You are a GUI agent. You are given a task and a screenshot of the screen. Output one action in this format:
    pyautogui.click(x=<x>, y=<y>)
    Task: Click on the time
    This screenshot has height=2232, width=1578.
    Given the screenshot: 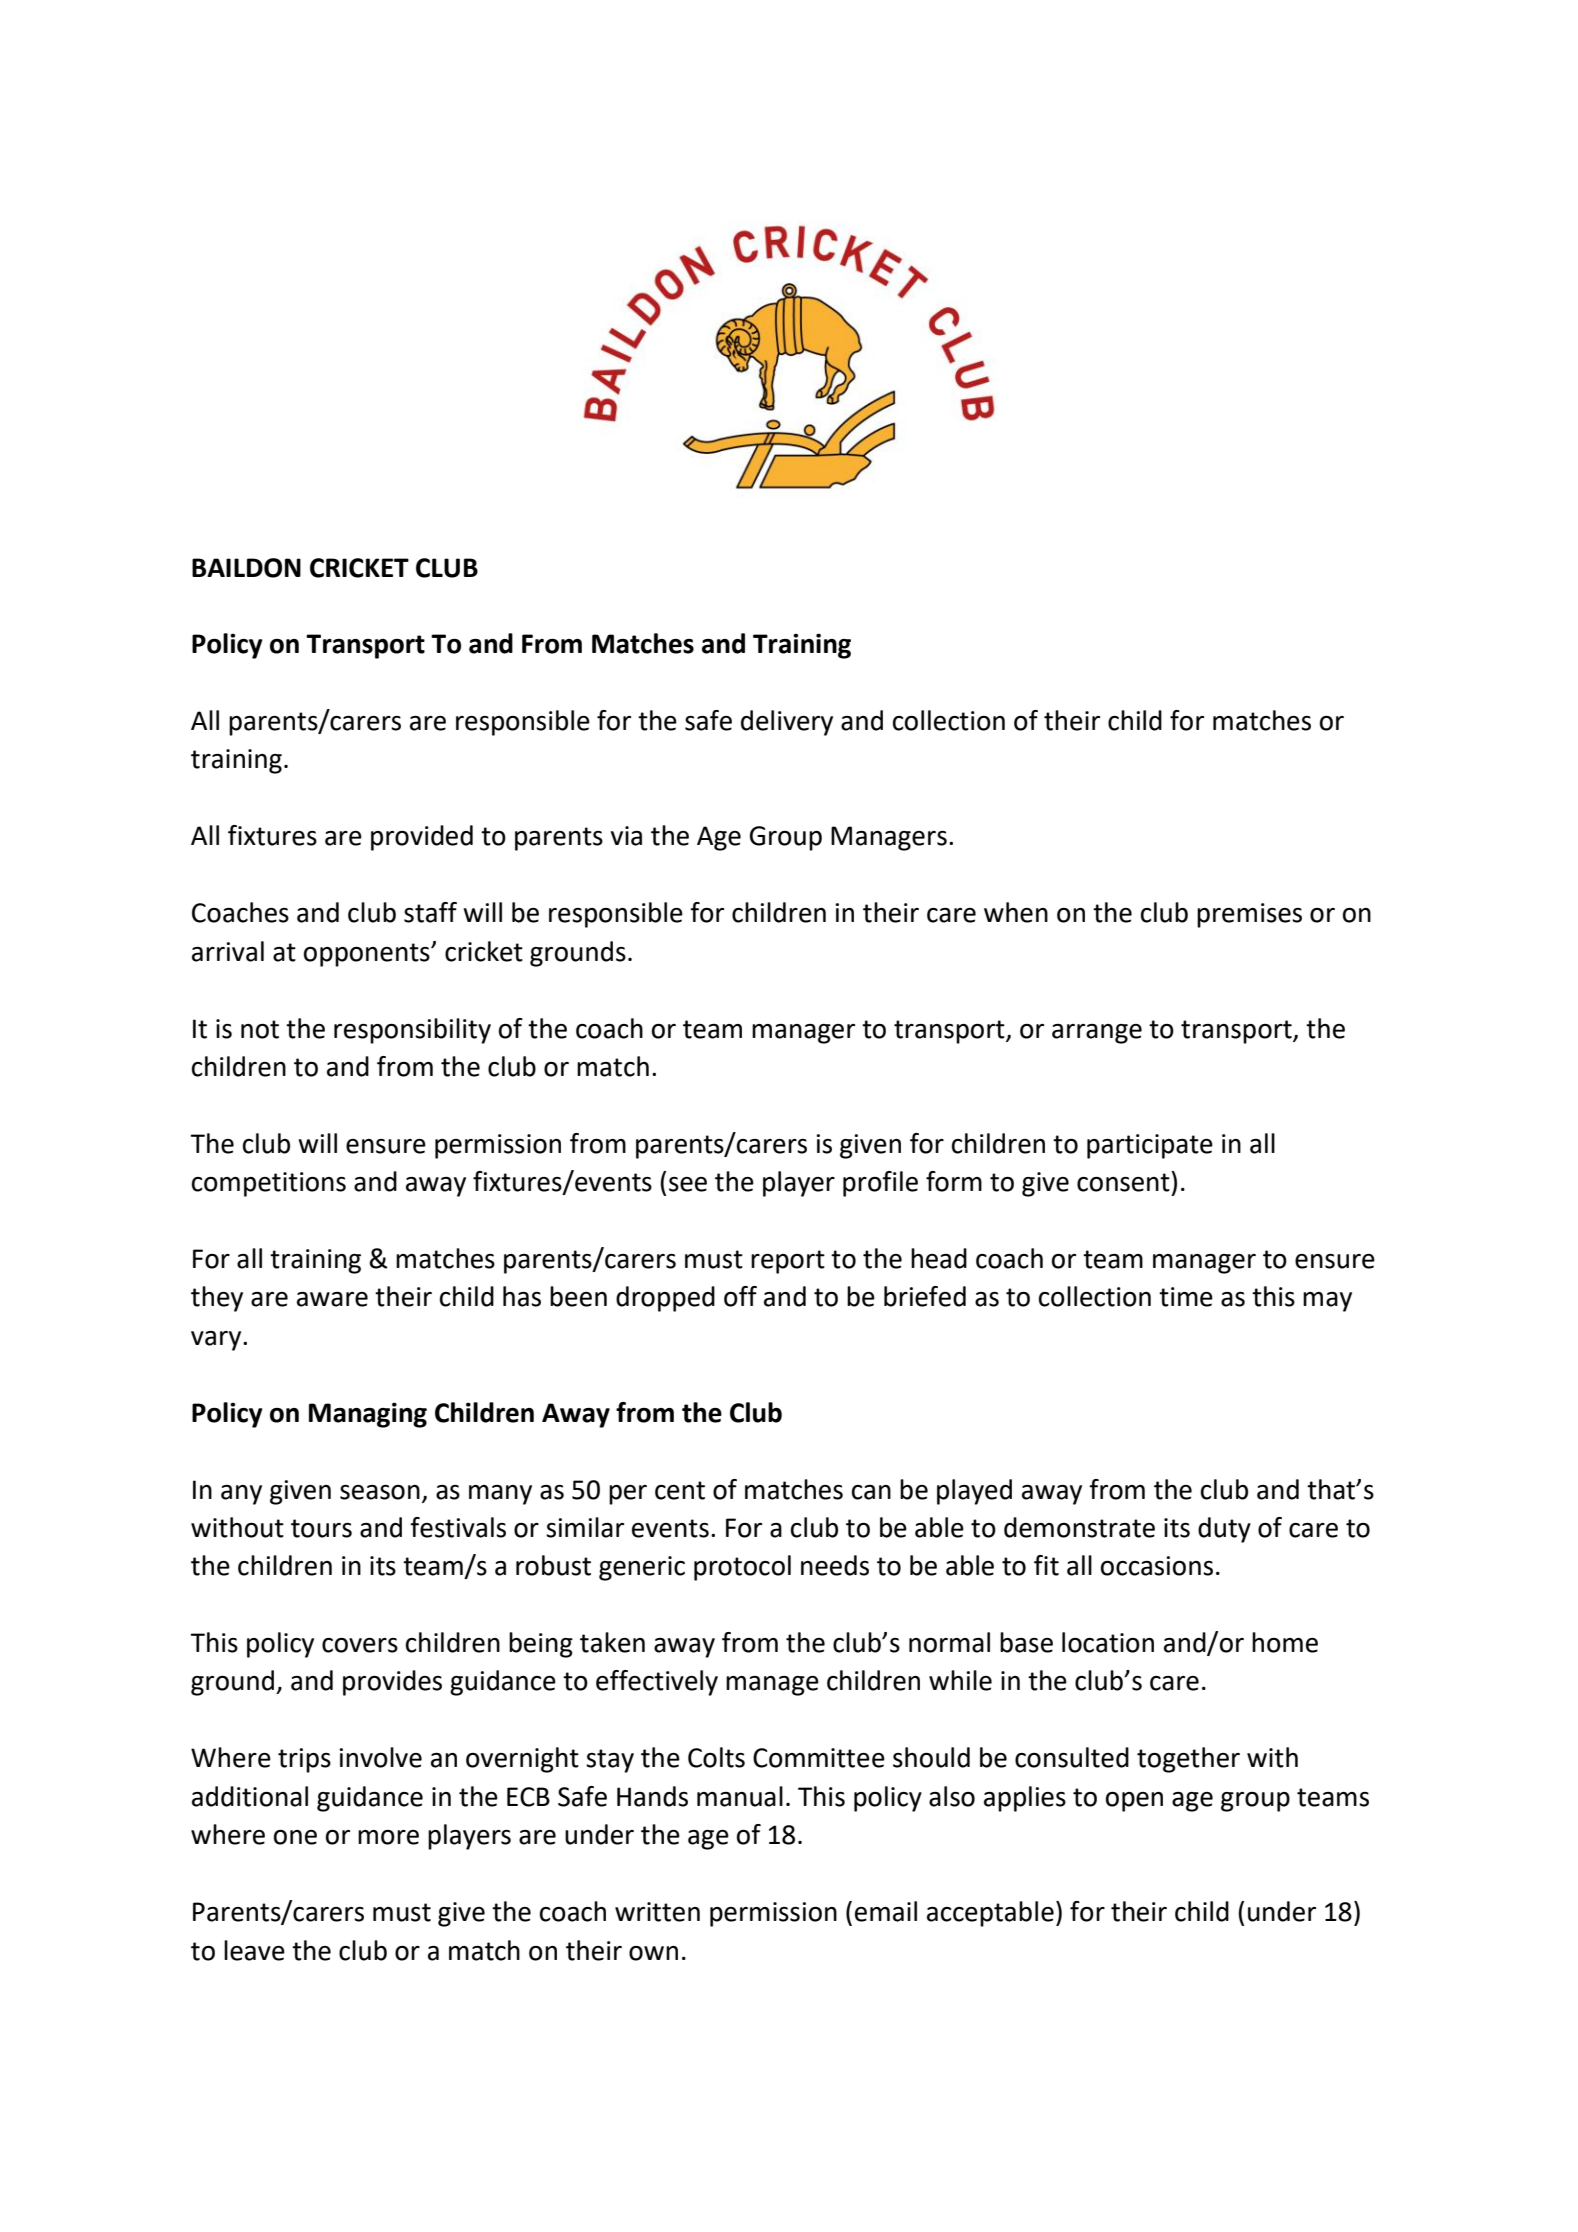 What is the action you would take?
    pyautogui.click(x=1186, y=1297)
